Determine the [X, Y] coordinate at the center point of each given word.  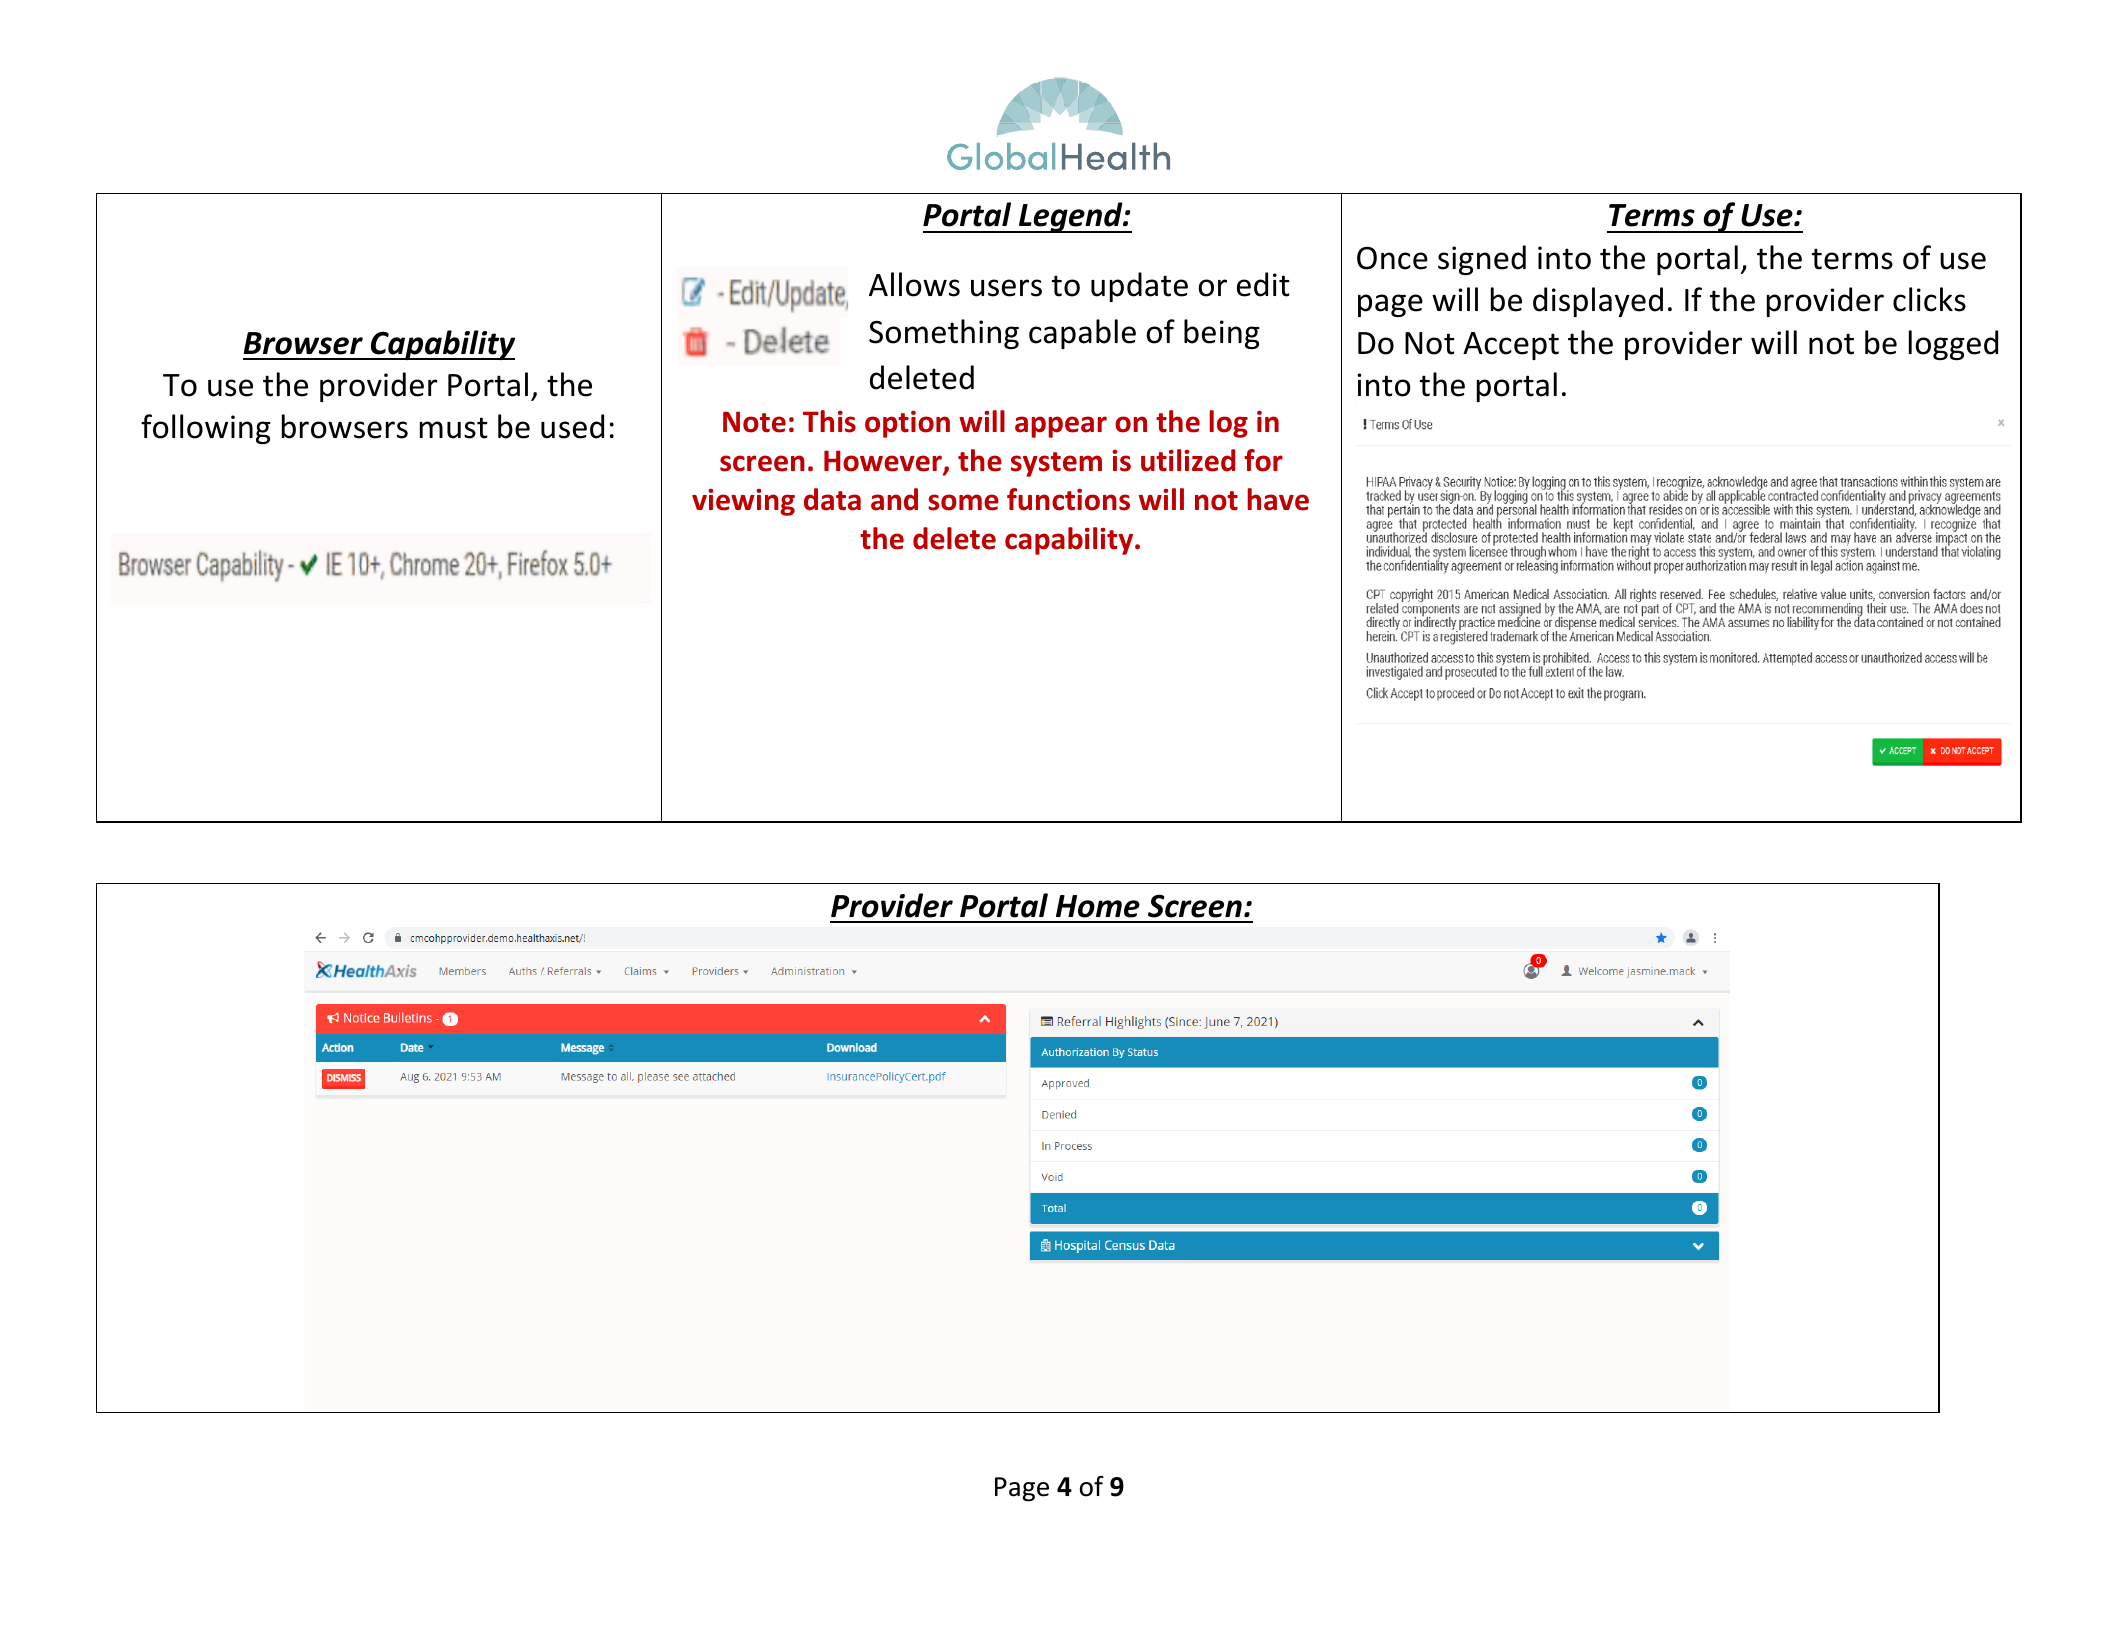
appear [1061, 427]
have [1278, 499]
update [1139, 287]
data [832, 499]
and [894, 499]
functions [1068, 499]
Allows [914, 284]
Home [1098, 906]
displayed [1598, 302]
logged [1953, 345]
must [454, 428]
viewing [743, 502]
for [1263, 460]
